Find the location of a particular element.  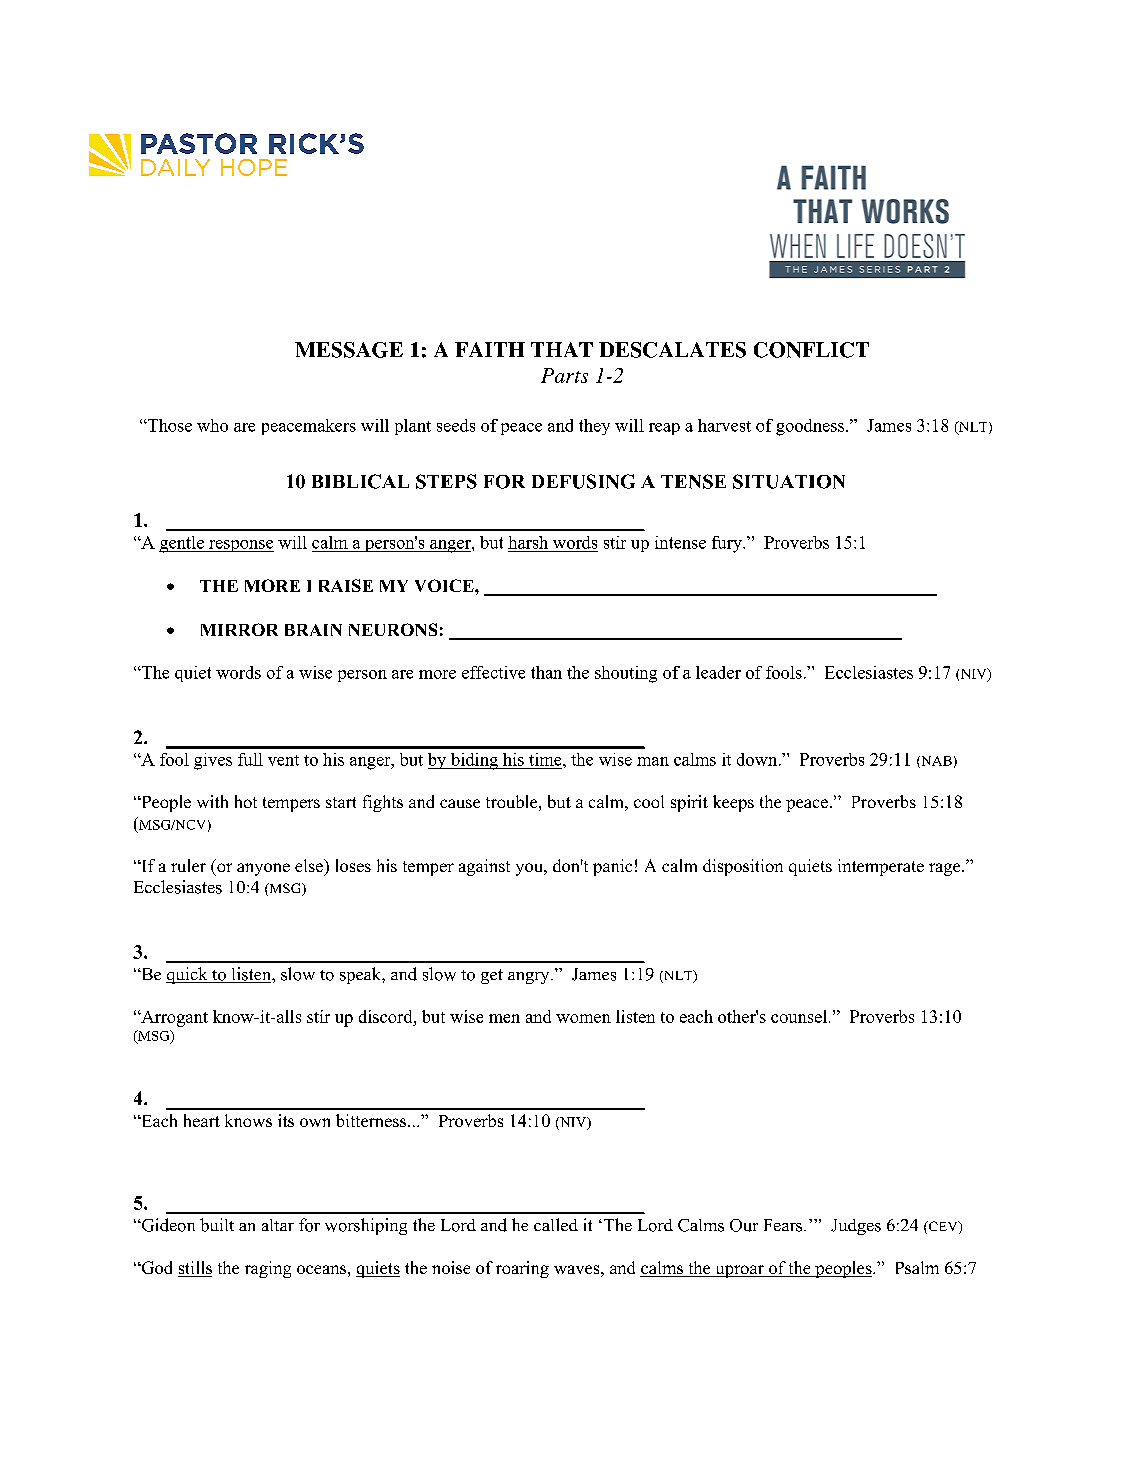

NAB is located at coordinates (935, 762).
